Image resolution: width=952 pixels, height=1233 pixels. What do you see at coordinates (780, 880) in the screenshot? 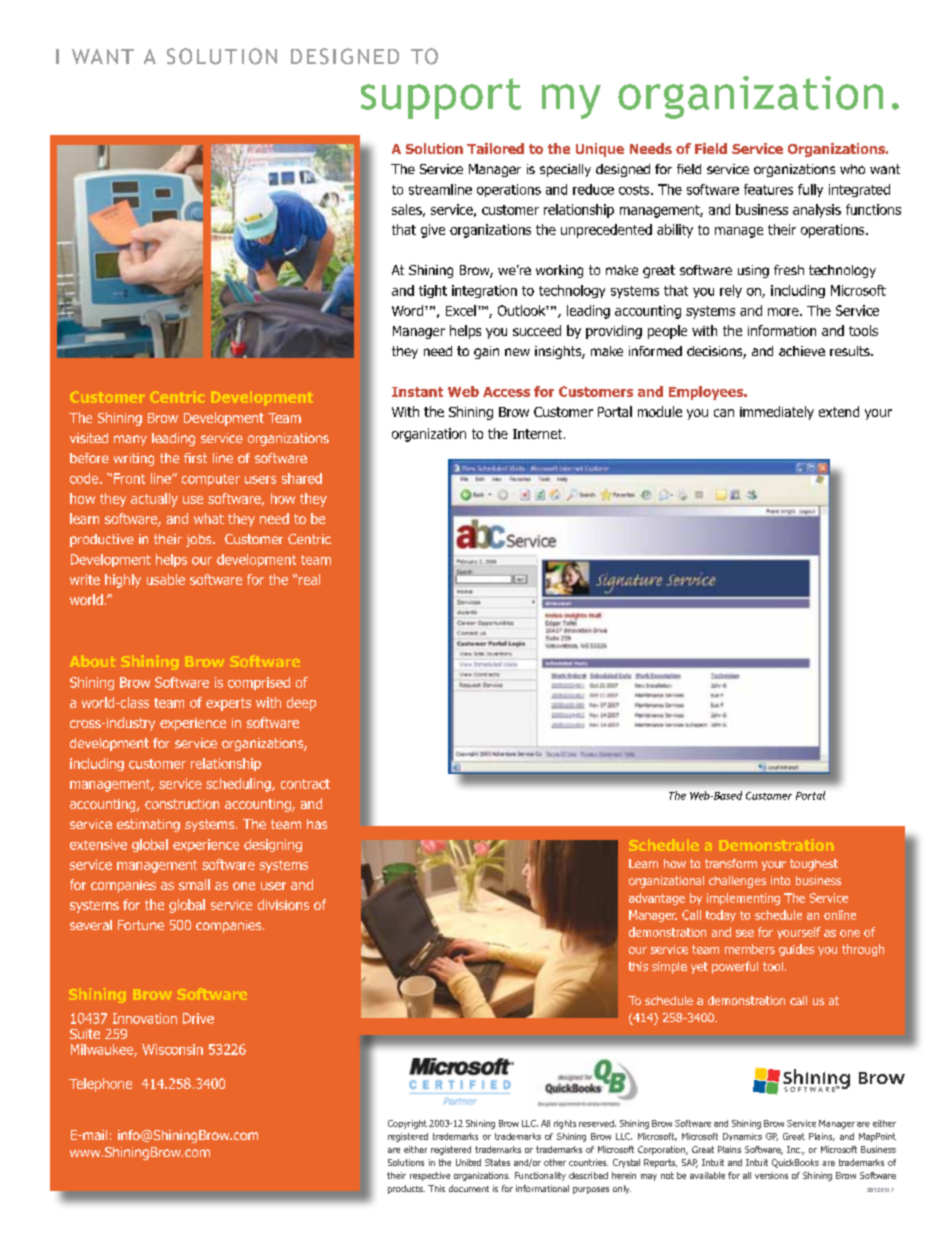
I see `into` at bounding box center [780, 880].
